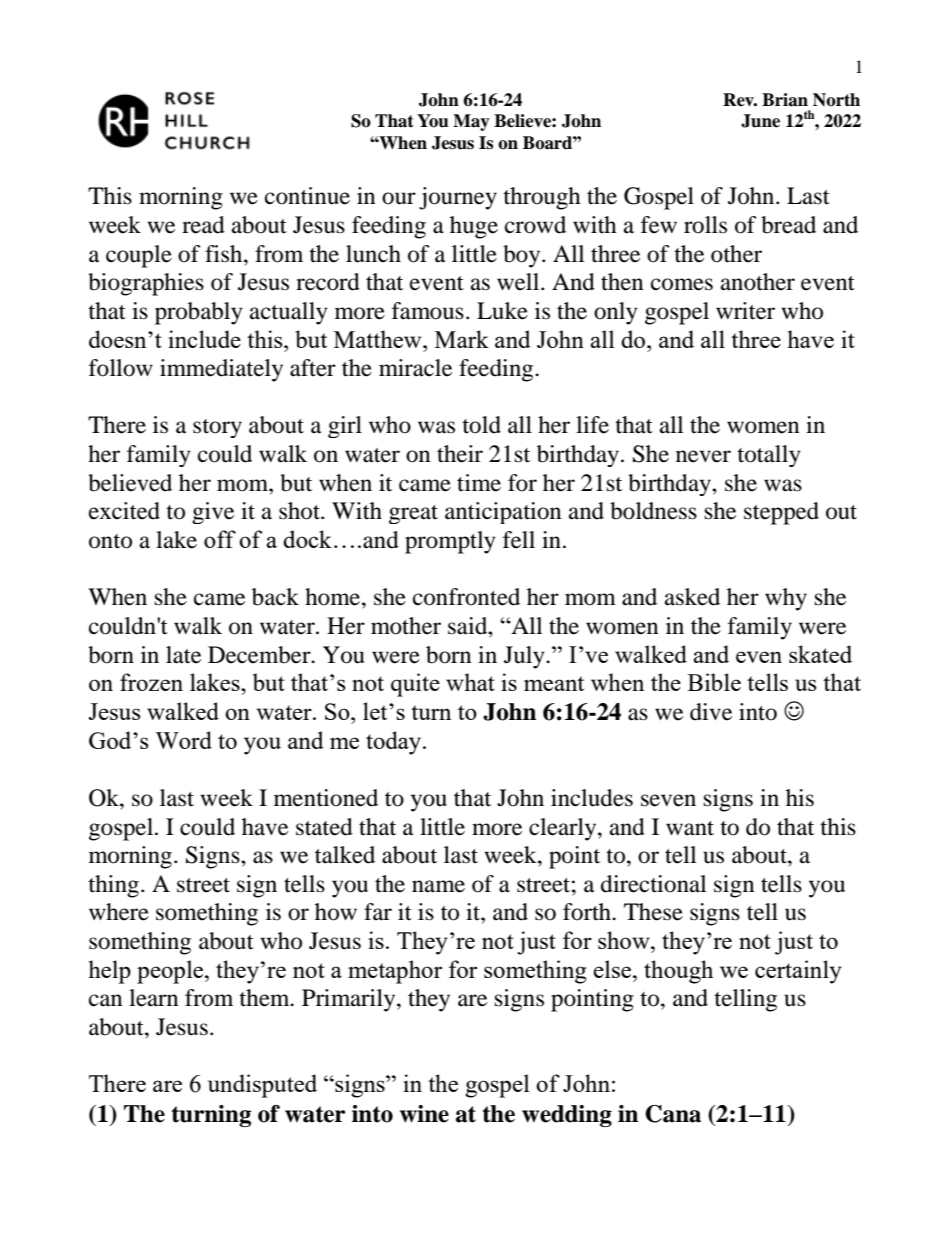 This image has width=952, height=1233. Describe the element at coordinates (760, 121) in the image. I see `June` at that location.
